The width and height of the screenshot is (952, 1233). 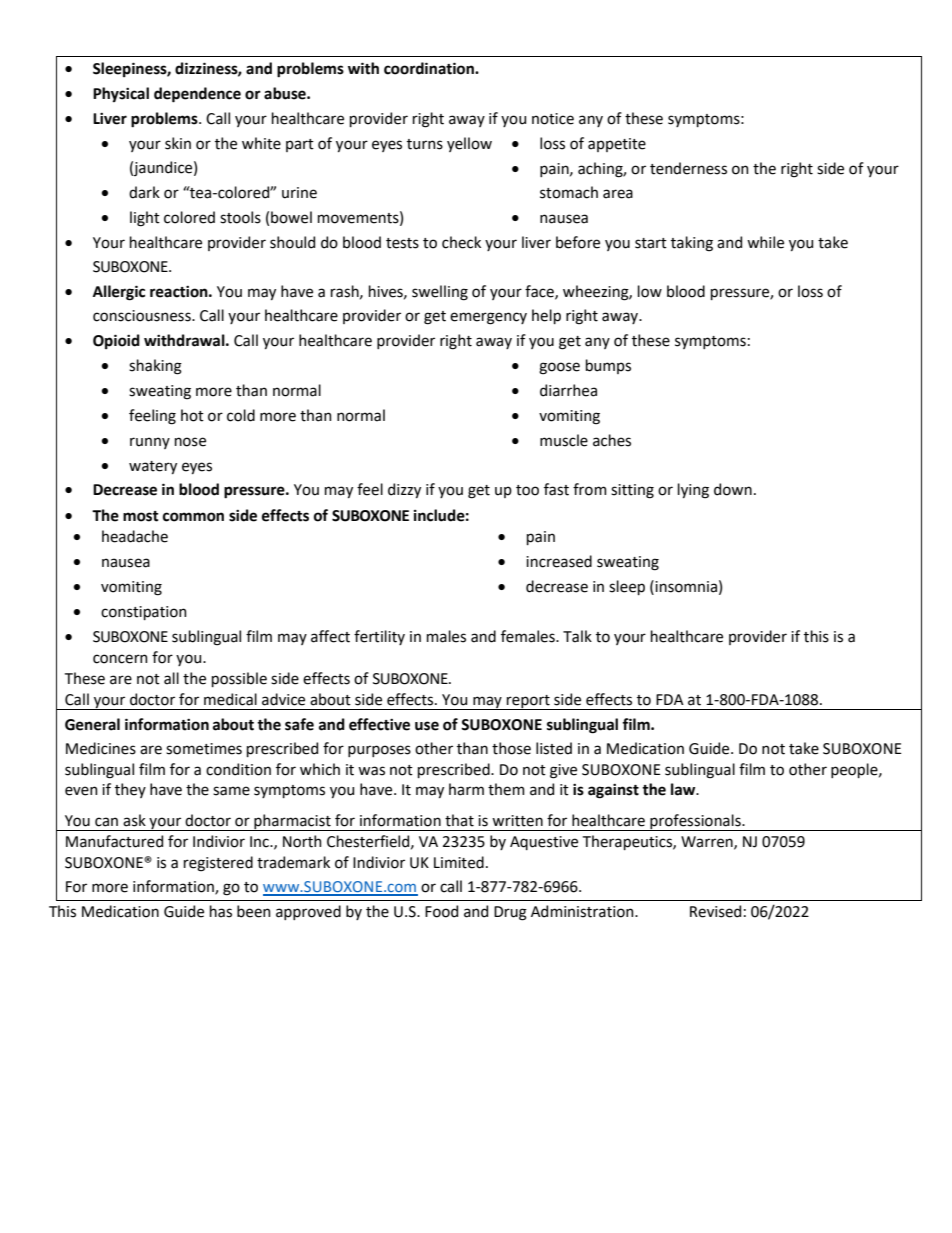 I want to click on constipation, so click(x=144, y=613).
